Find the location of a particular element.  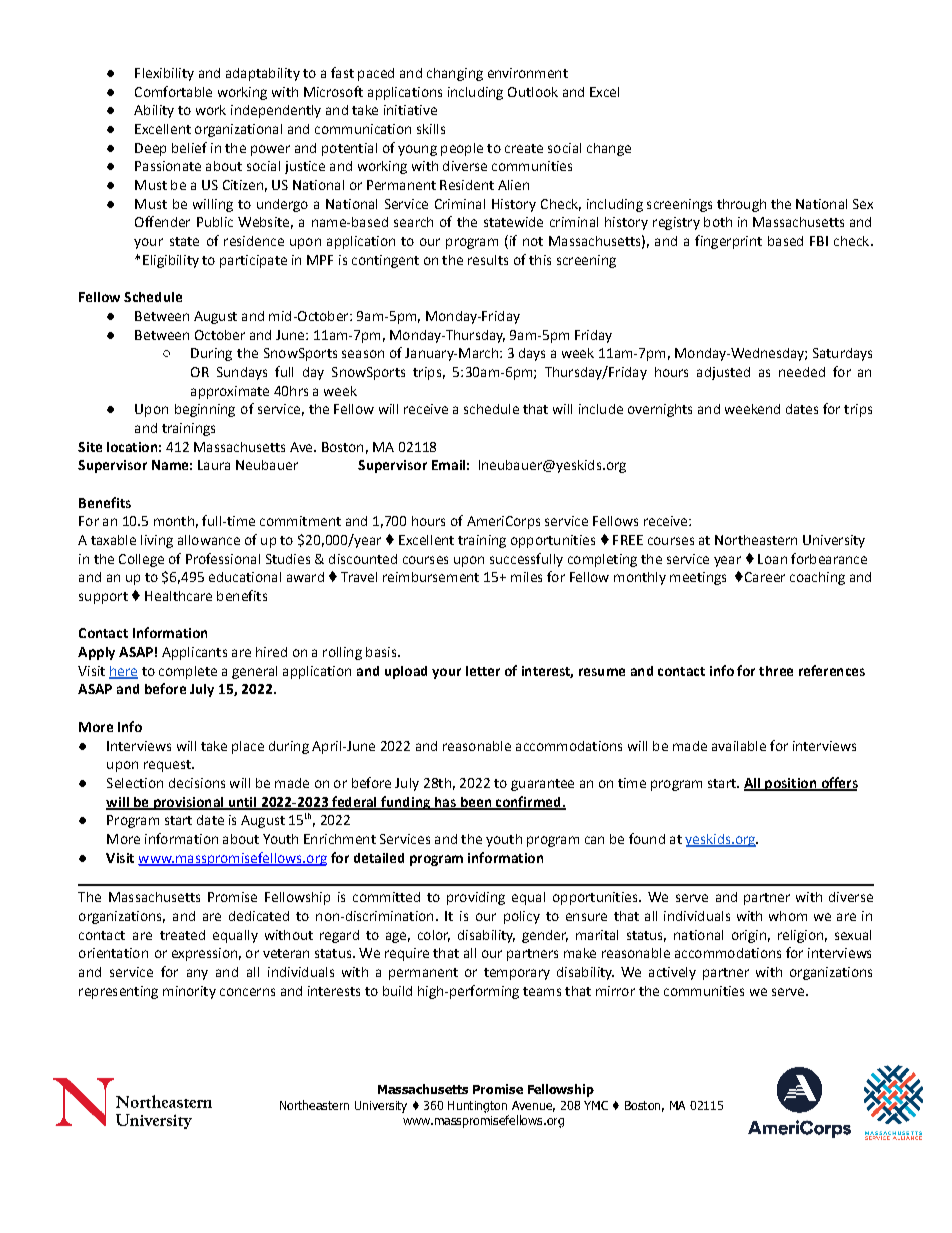

Comfortable is located at coordinates (173, 91).
